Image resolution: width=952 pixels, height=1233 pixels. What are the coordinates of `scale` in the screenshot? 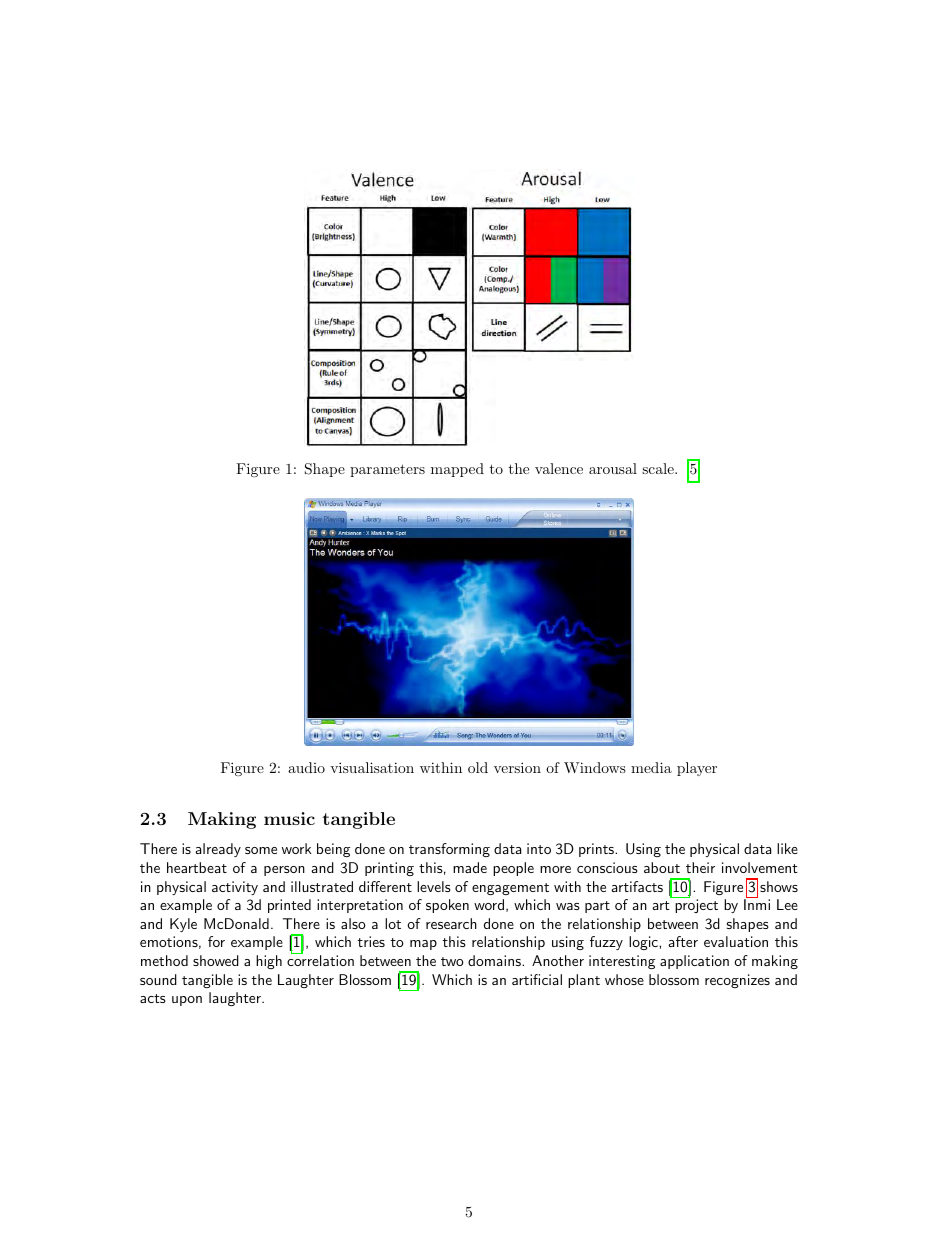 It's located at (659, 468).
